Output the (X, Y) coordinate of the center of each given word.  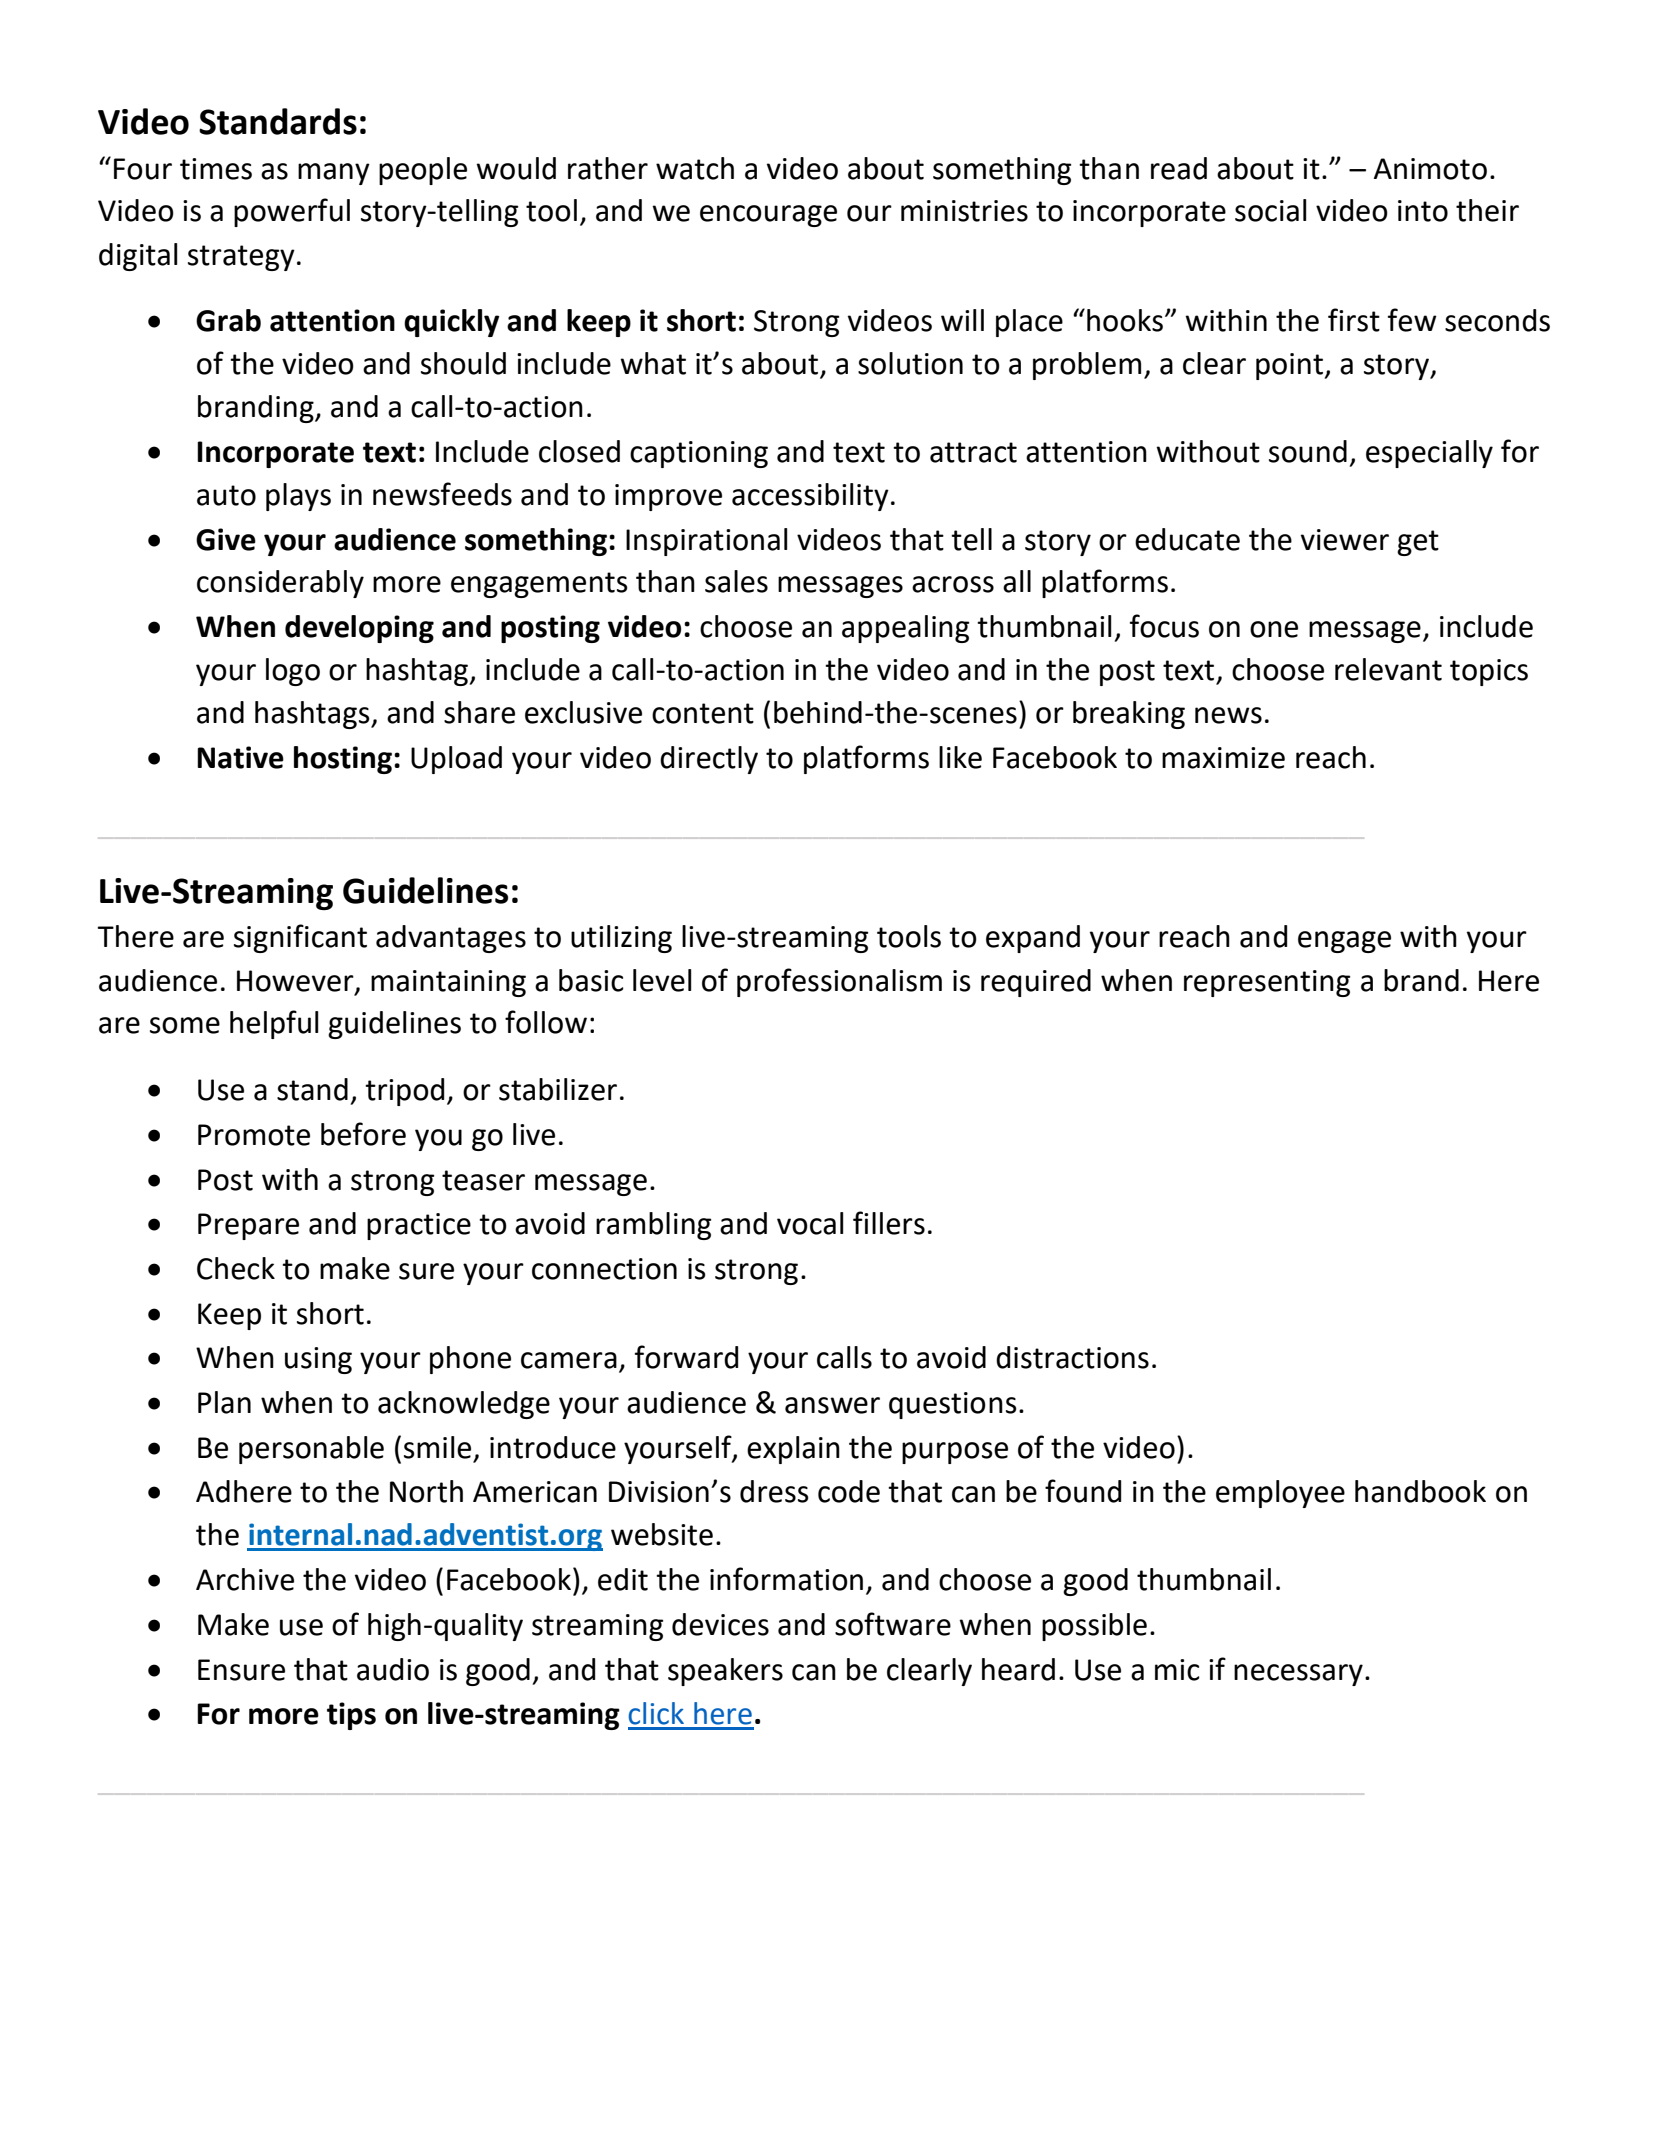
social (1270, 210)
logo (293, 672)
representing (1267, 983)
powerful (292, 212)
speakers (725, 1672)
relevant (1388, 669)
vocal (810, 1223)
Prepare (248, 1226)
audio (393, 1669)
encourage (768, 216)
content (703, 713)
